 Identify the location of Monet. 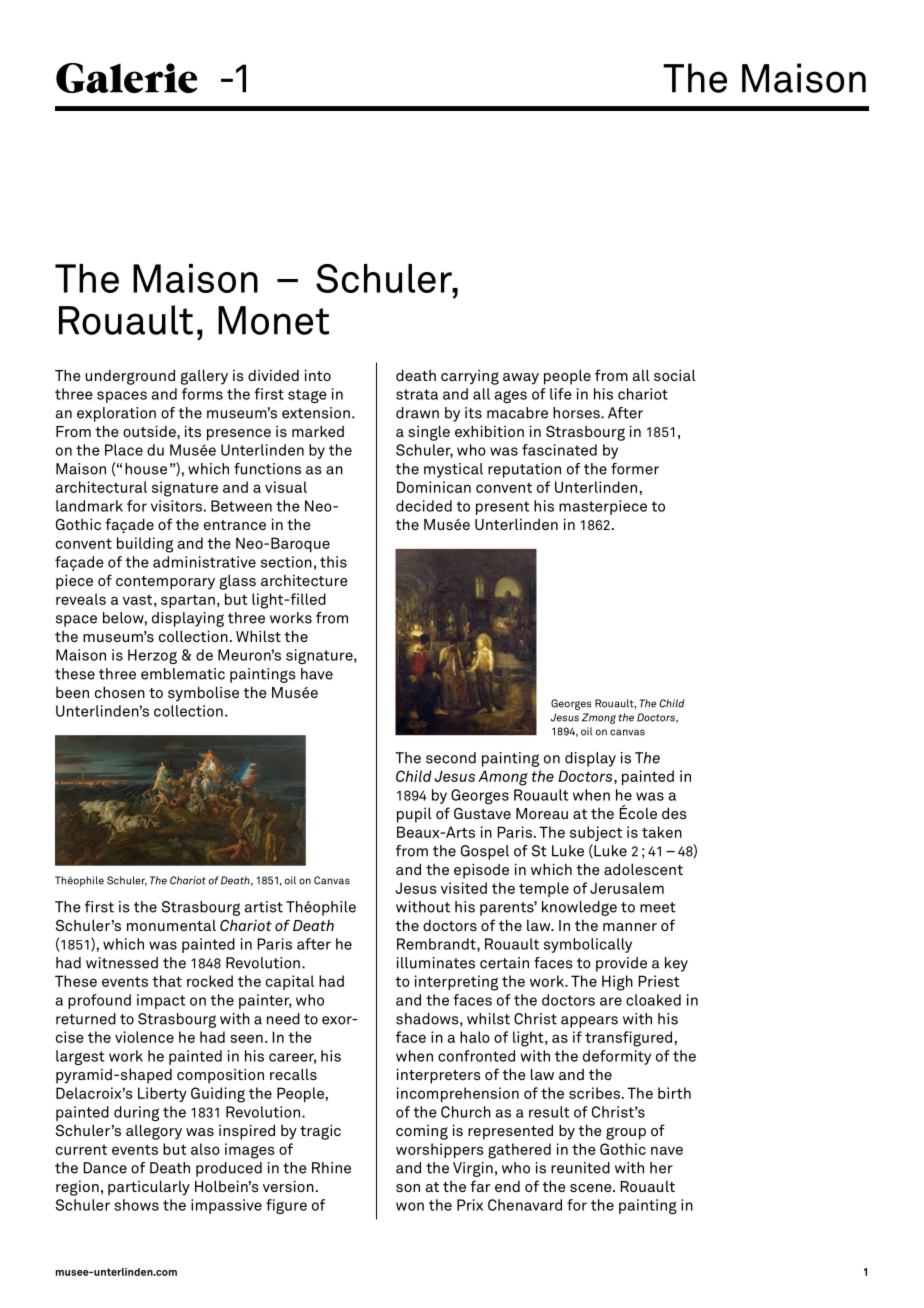
(273, 320).
